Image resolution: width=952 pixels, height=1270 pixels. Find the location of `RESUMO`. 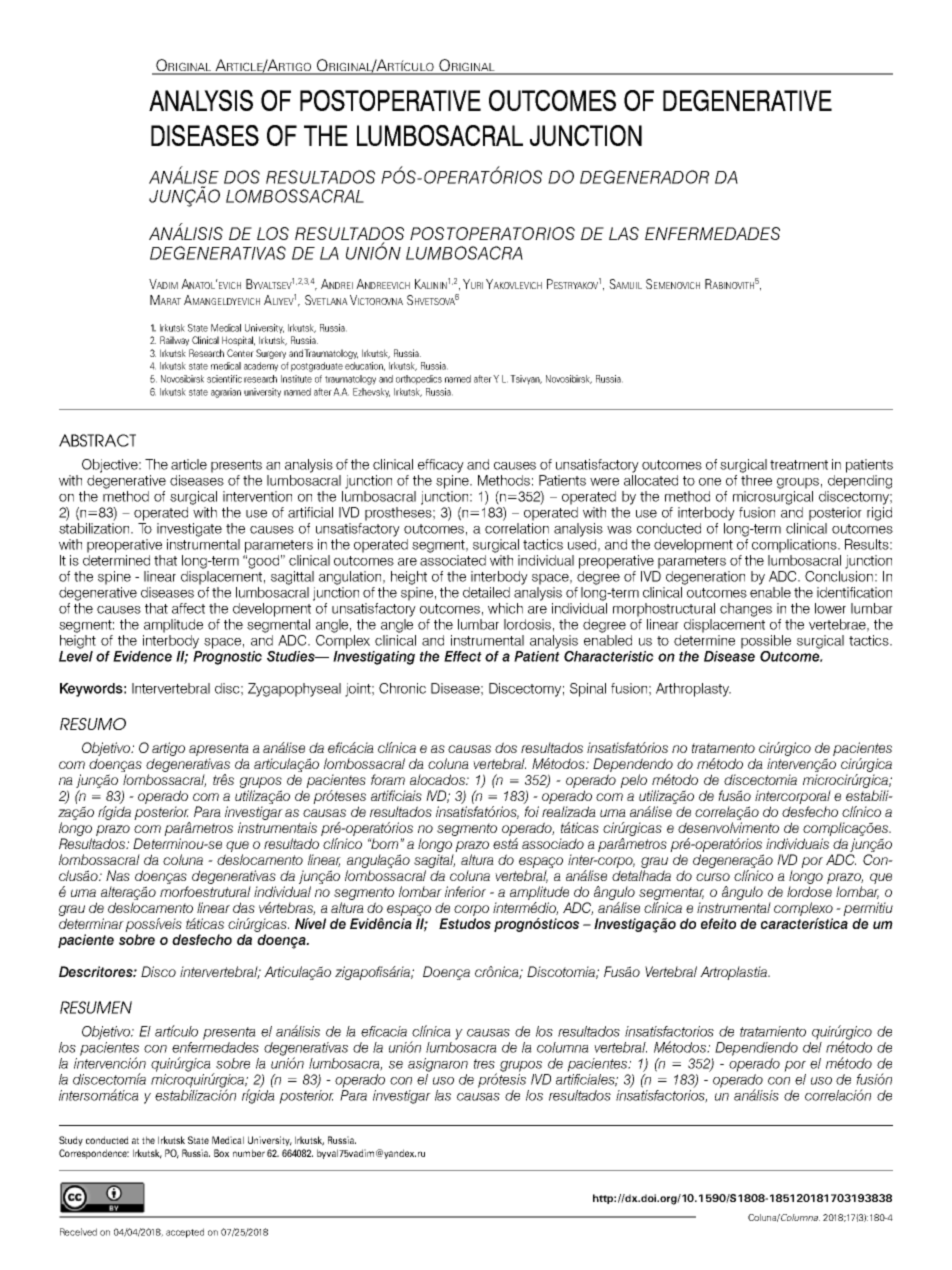

RESUMO is located at coordinates (93, 724).
